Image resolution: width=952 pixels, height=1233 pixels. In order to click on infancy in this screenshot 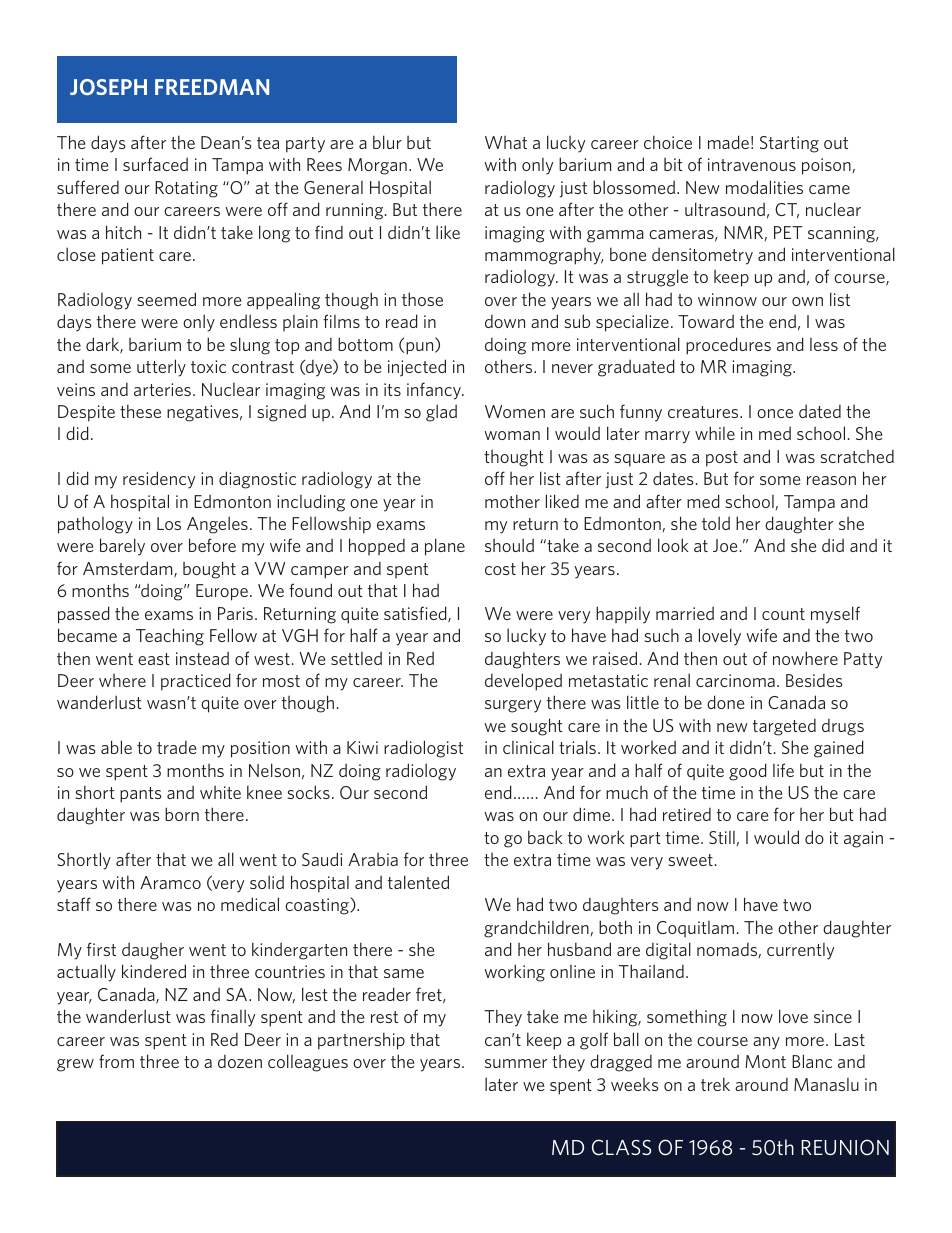, I will do `click(435, 391)`.
